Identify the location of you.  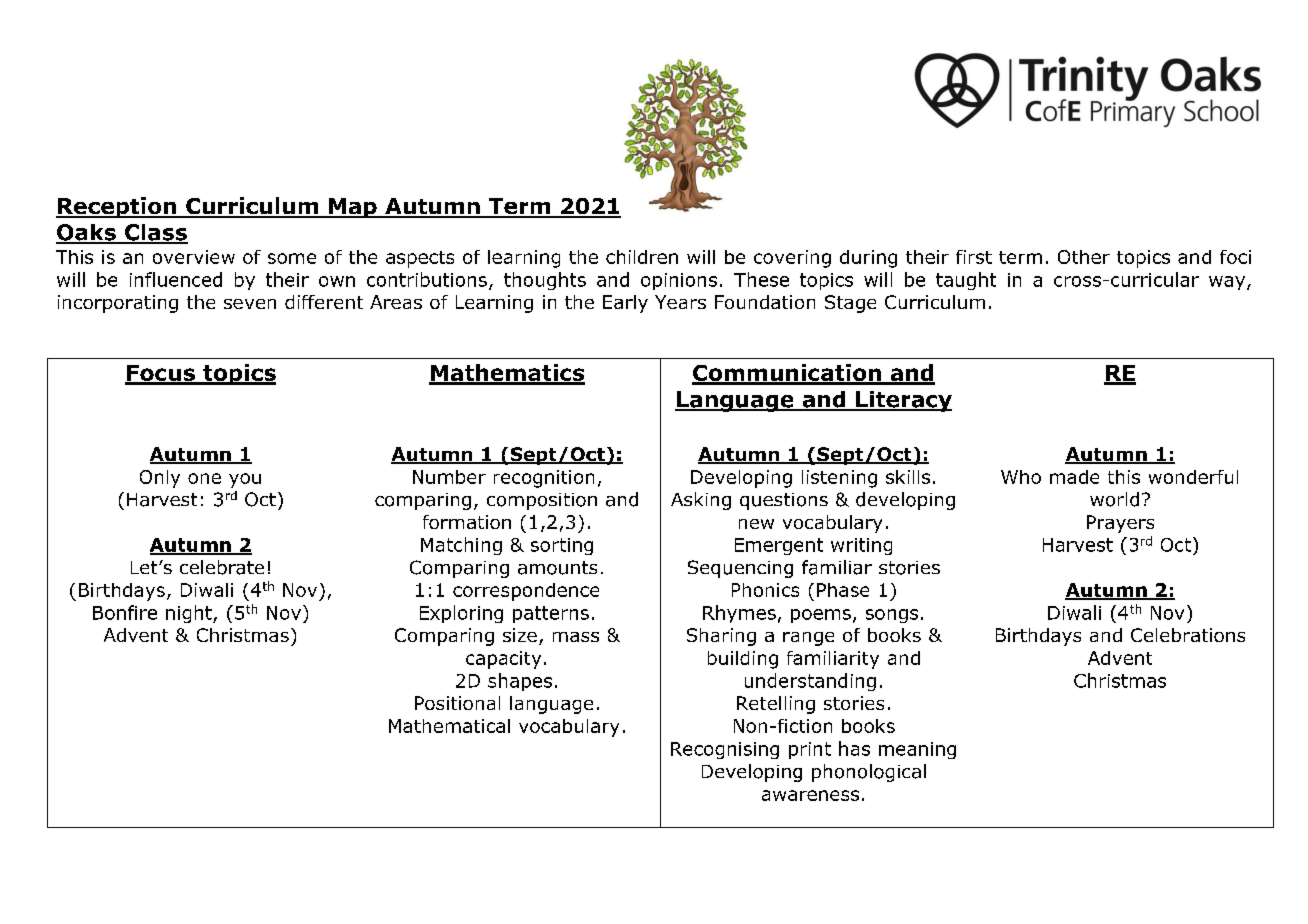
(245, 480).
